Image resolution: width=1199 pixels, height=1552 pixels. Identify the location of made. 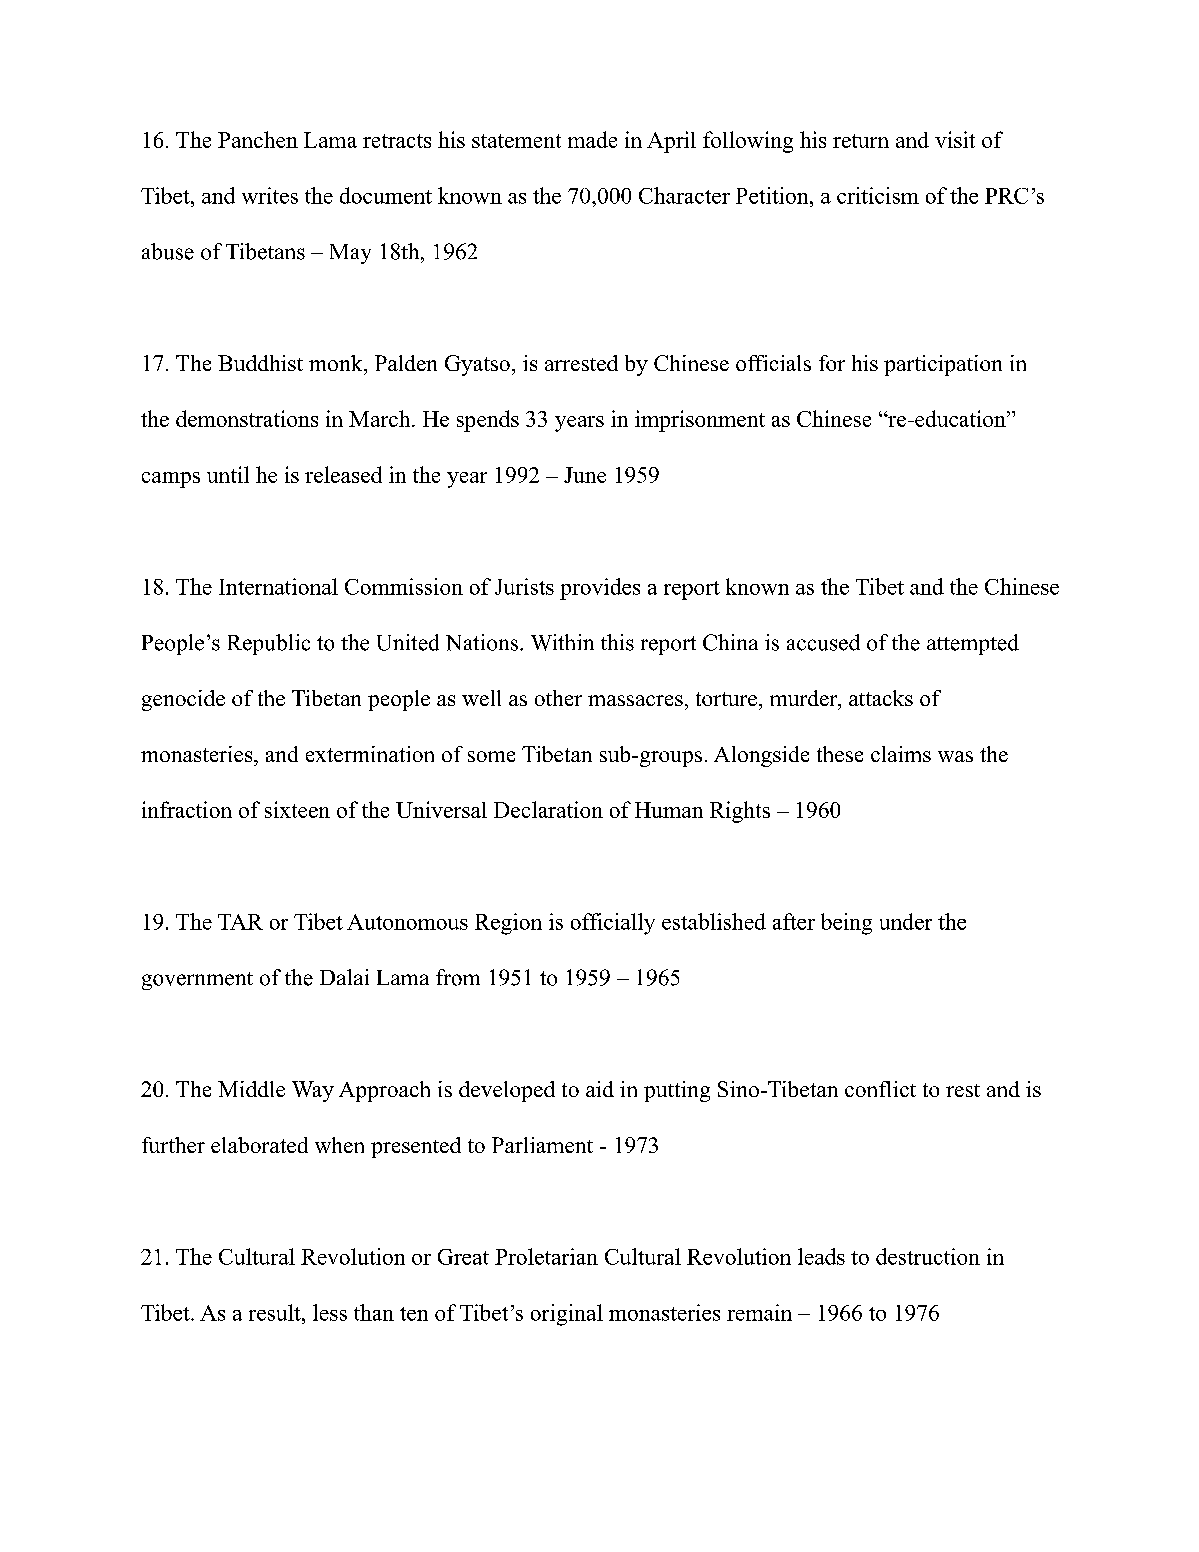
(592, 139).
